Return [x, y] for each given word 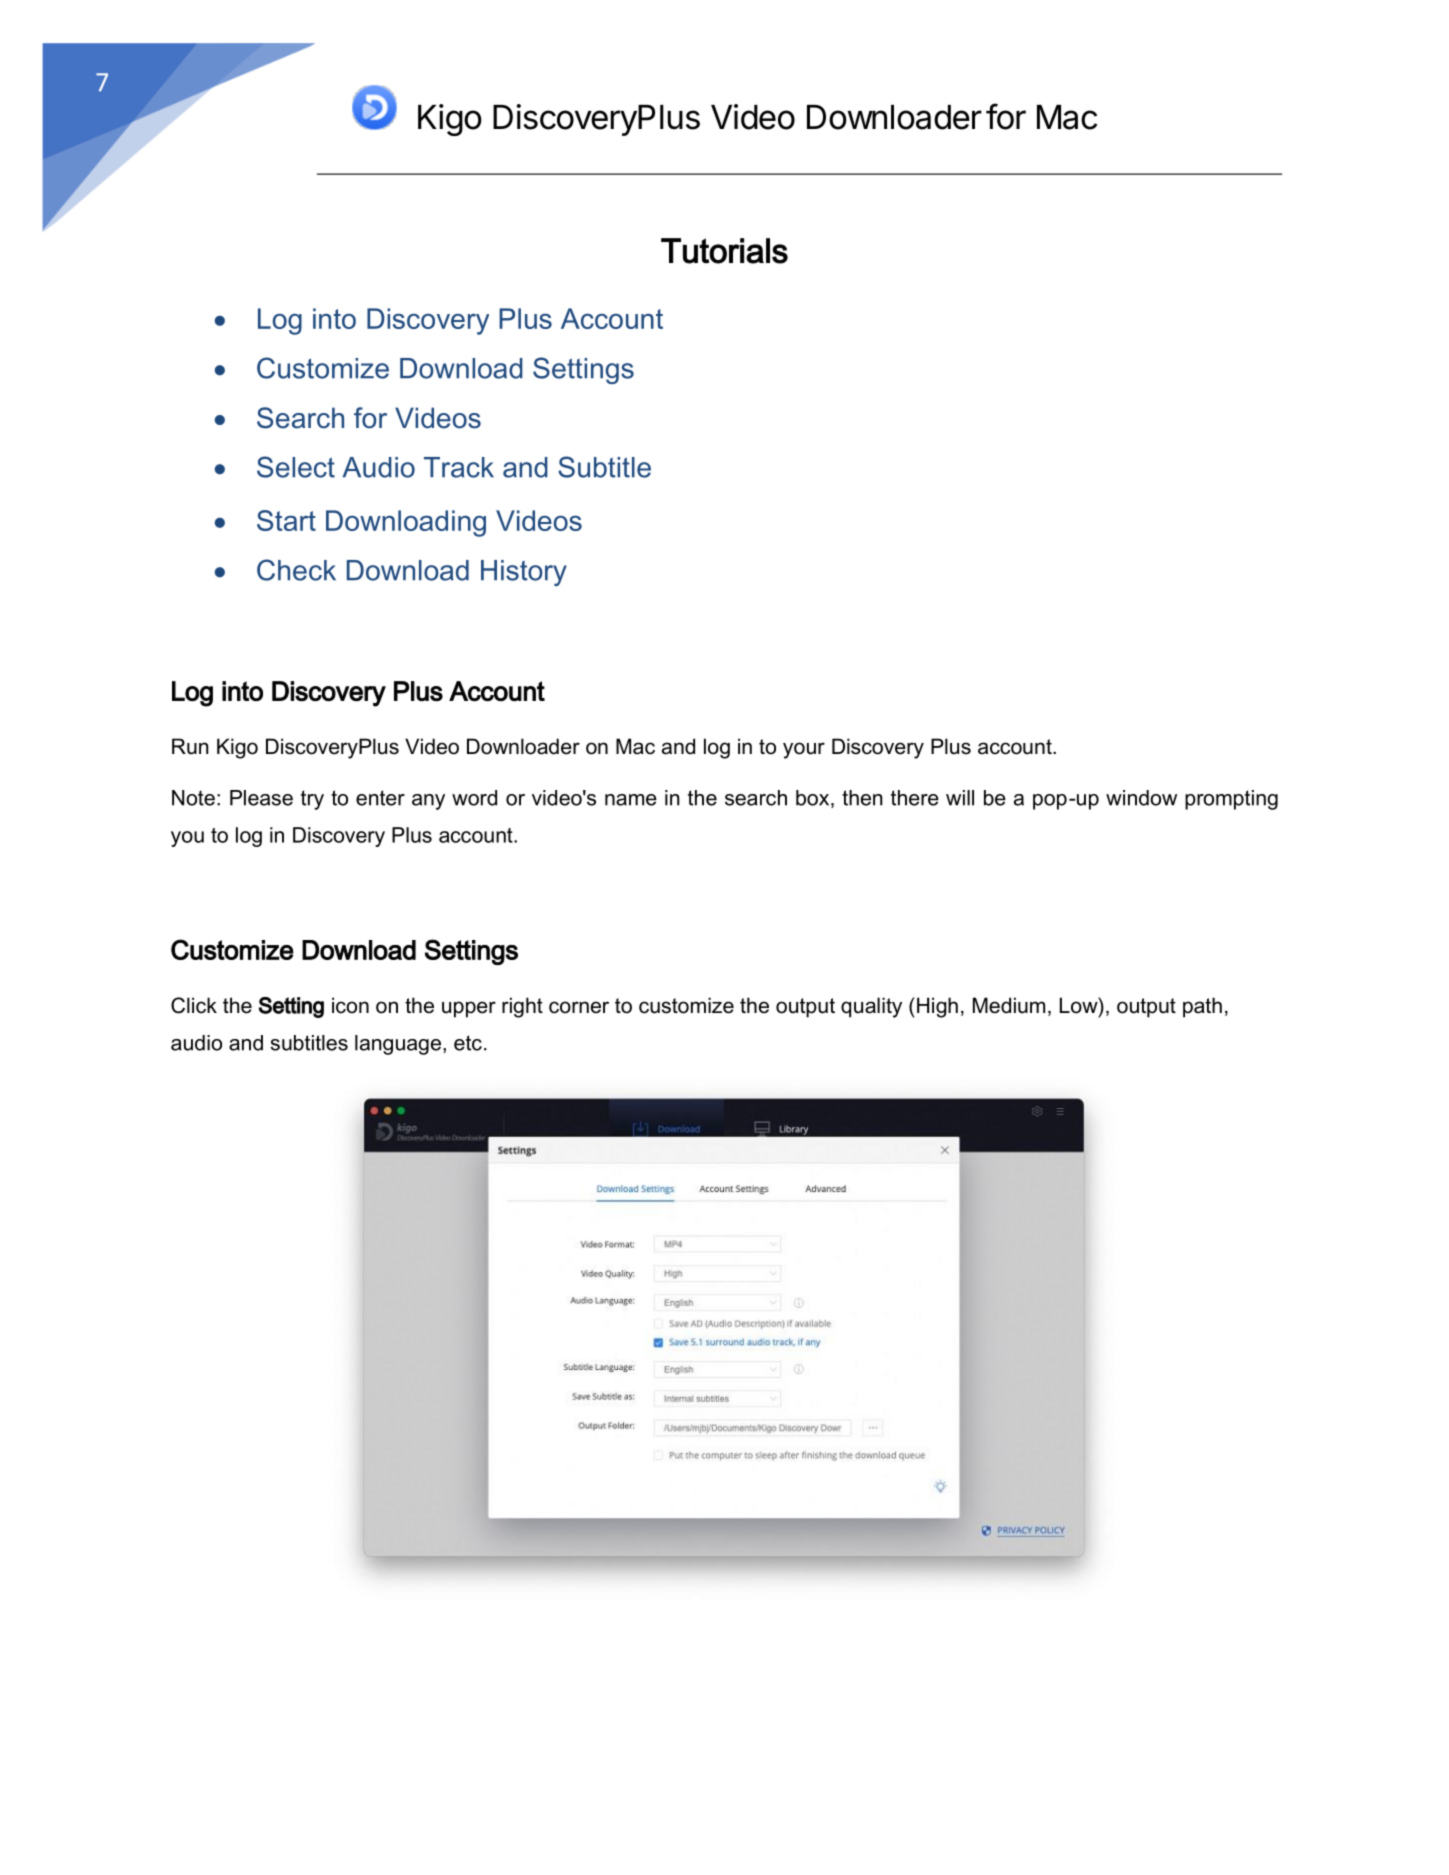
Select [296, 467]
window [1141, 798]
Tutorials [724, 251]
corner [579, 1007]
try [312, 800]
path [1202, 1007]
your [804, 750]
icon [350, 1005]
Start [286, 520]
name [631, 800]
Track [459, 467]
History [524, 573]
